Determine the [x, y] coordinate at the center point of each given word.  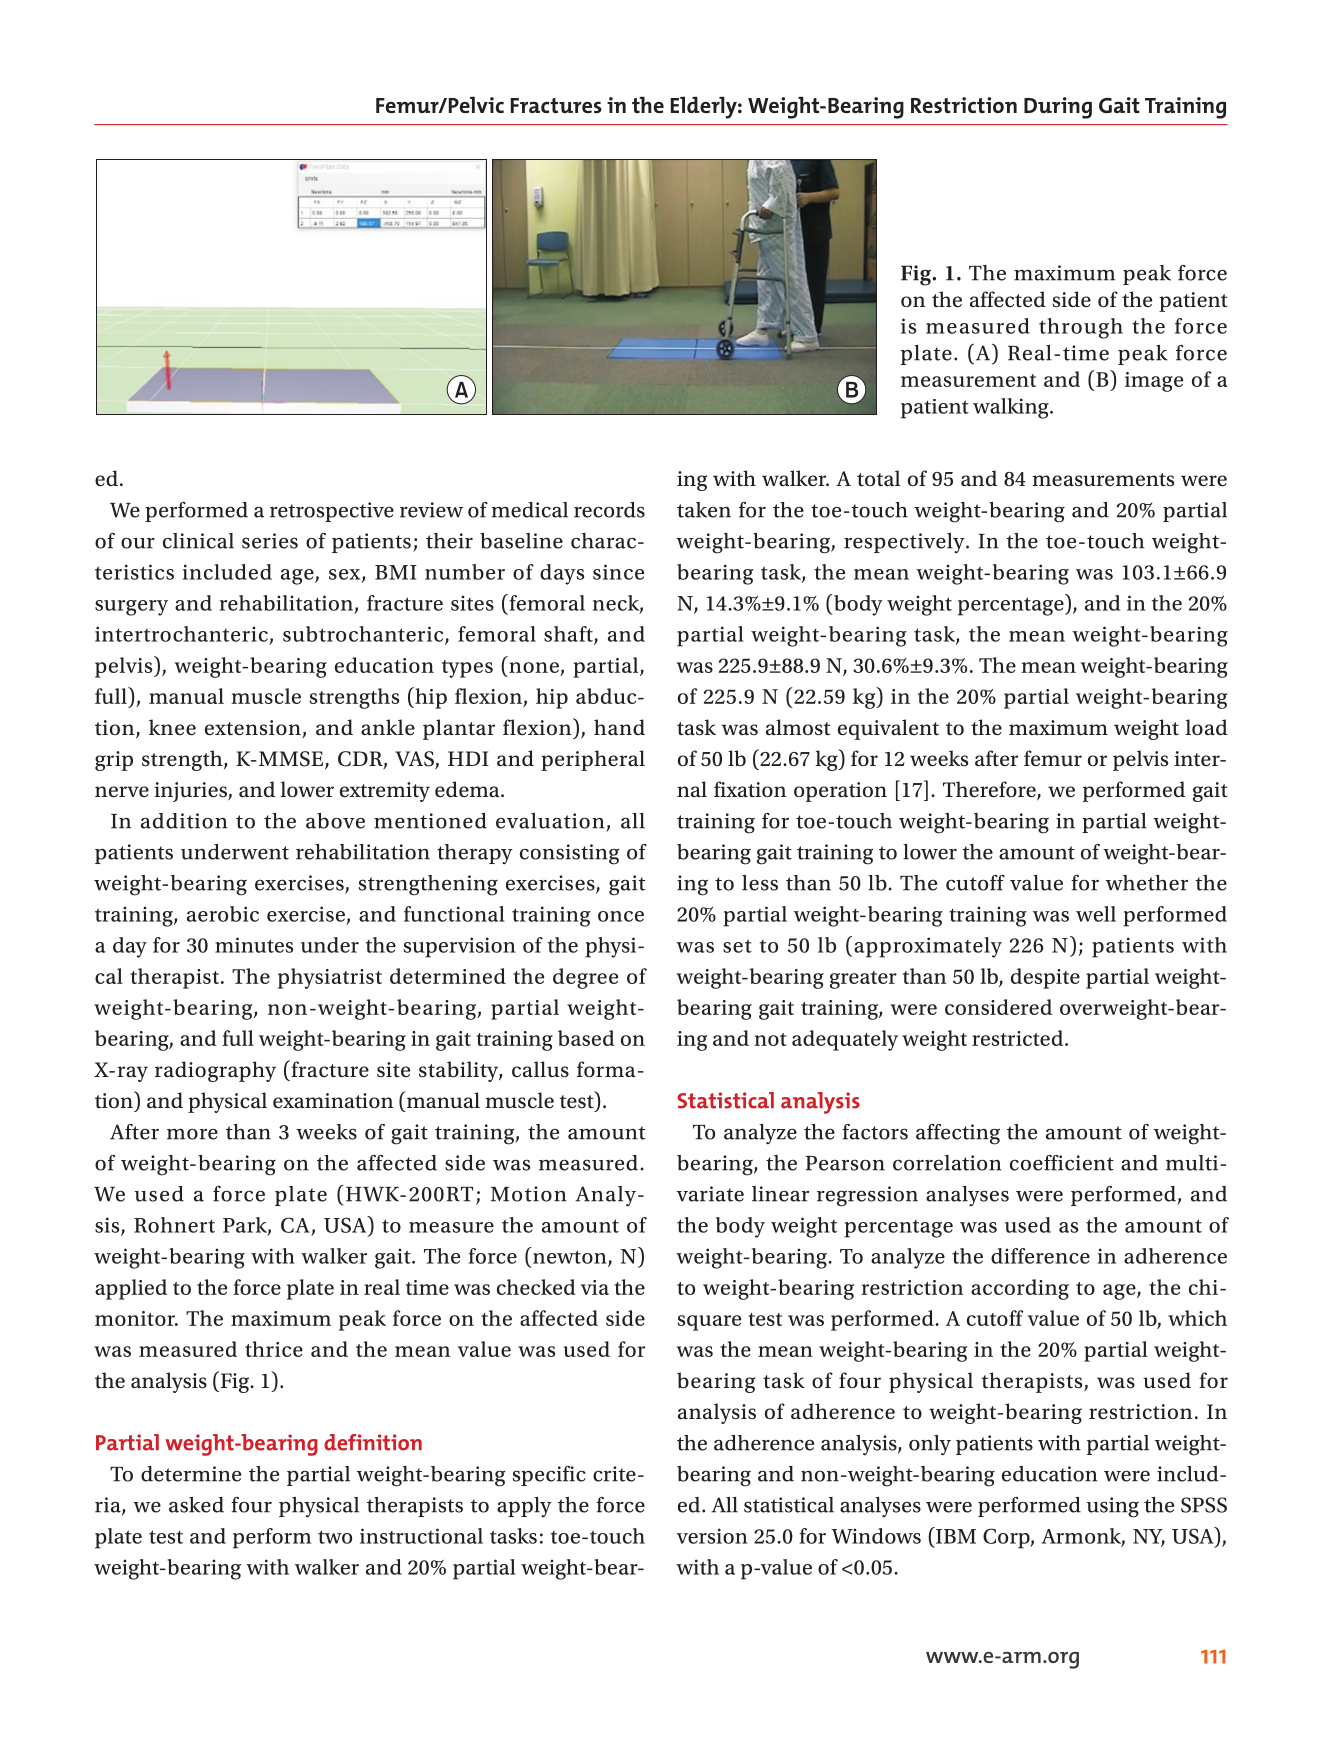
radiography [215, 1071]
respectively [905, 543]
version [712, 1536]
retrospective [332, 512]
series [270, 541]
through [1081, 328]
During [1058, 108]
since [618, 572]
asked [196, 1505]
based [586, 1038]
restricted [1019, 1038]
